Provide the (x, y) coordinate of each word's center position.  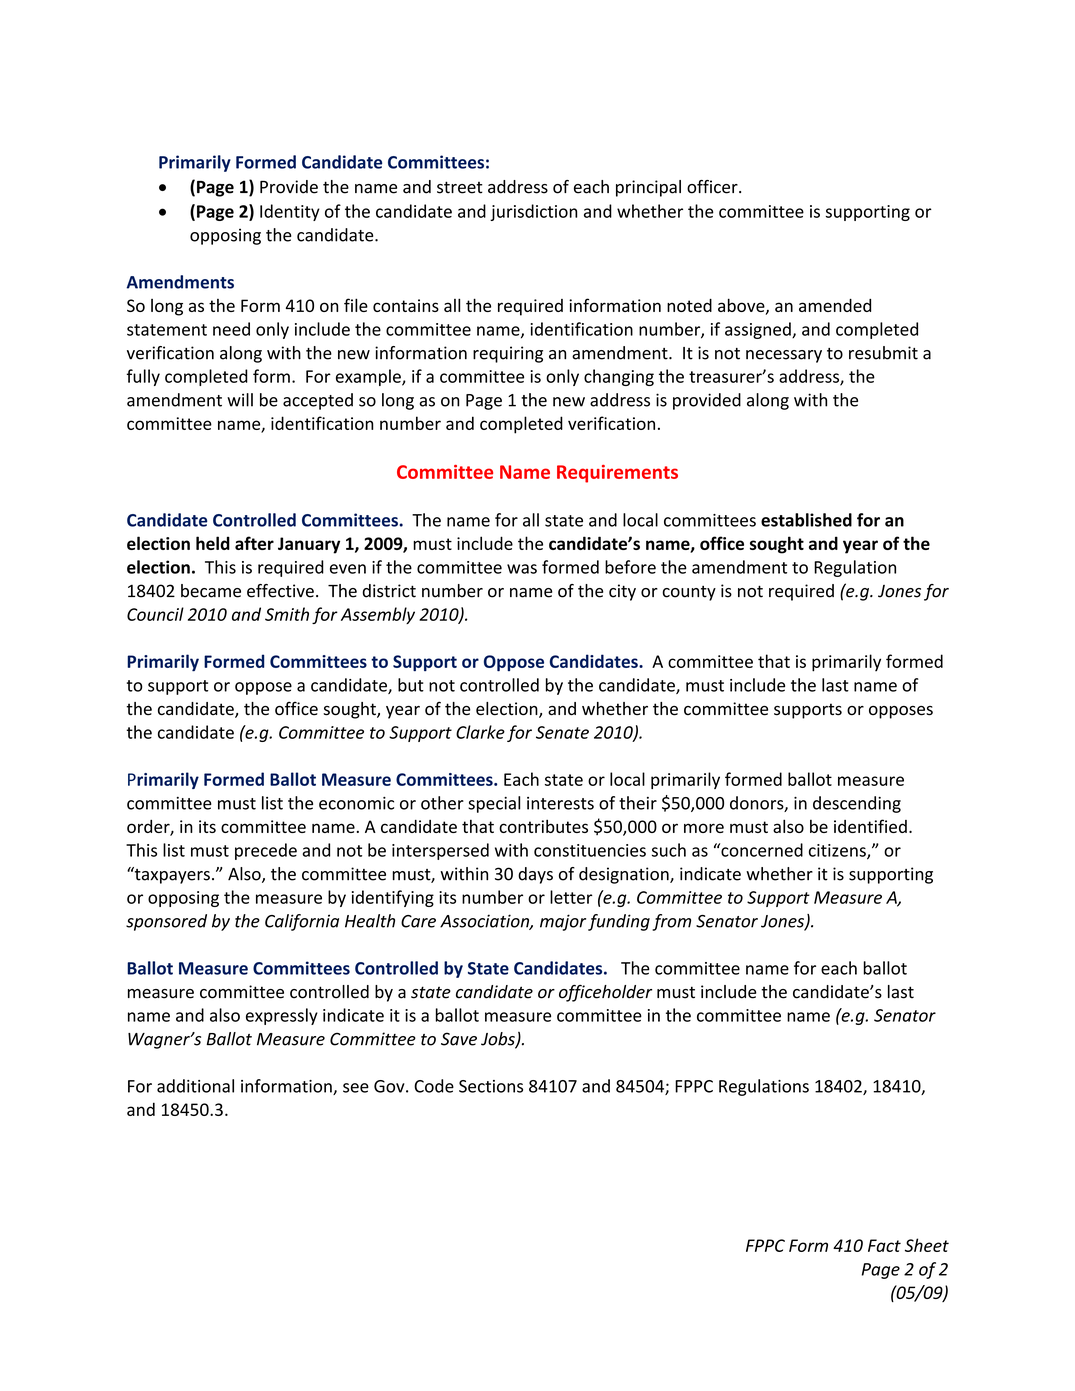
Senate (562, 732)
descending (857, 804)
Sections (491, 1086)
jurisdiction (533, 212)
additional (195, 1086)
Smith (287, 614)
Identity (290, 212)
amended (835, 305)
